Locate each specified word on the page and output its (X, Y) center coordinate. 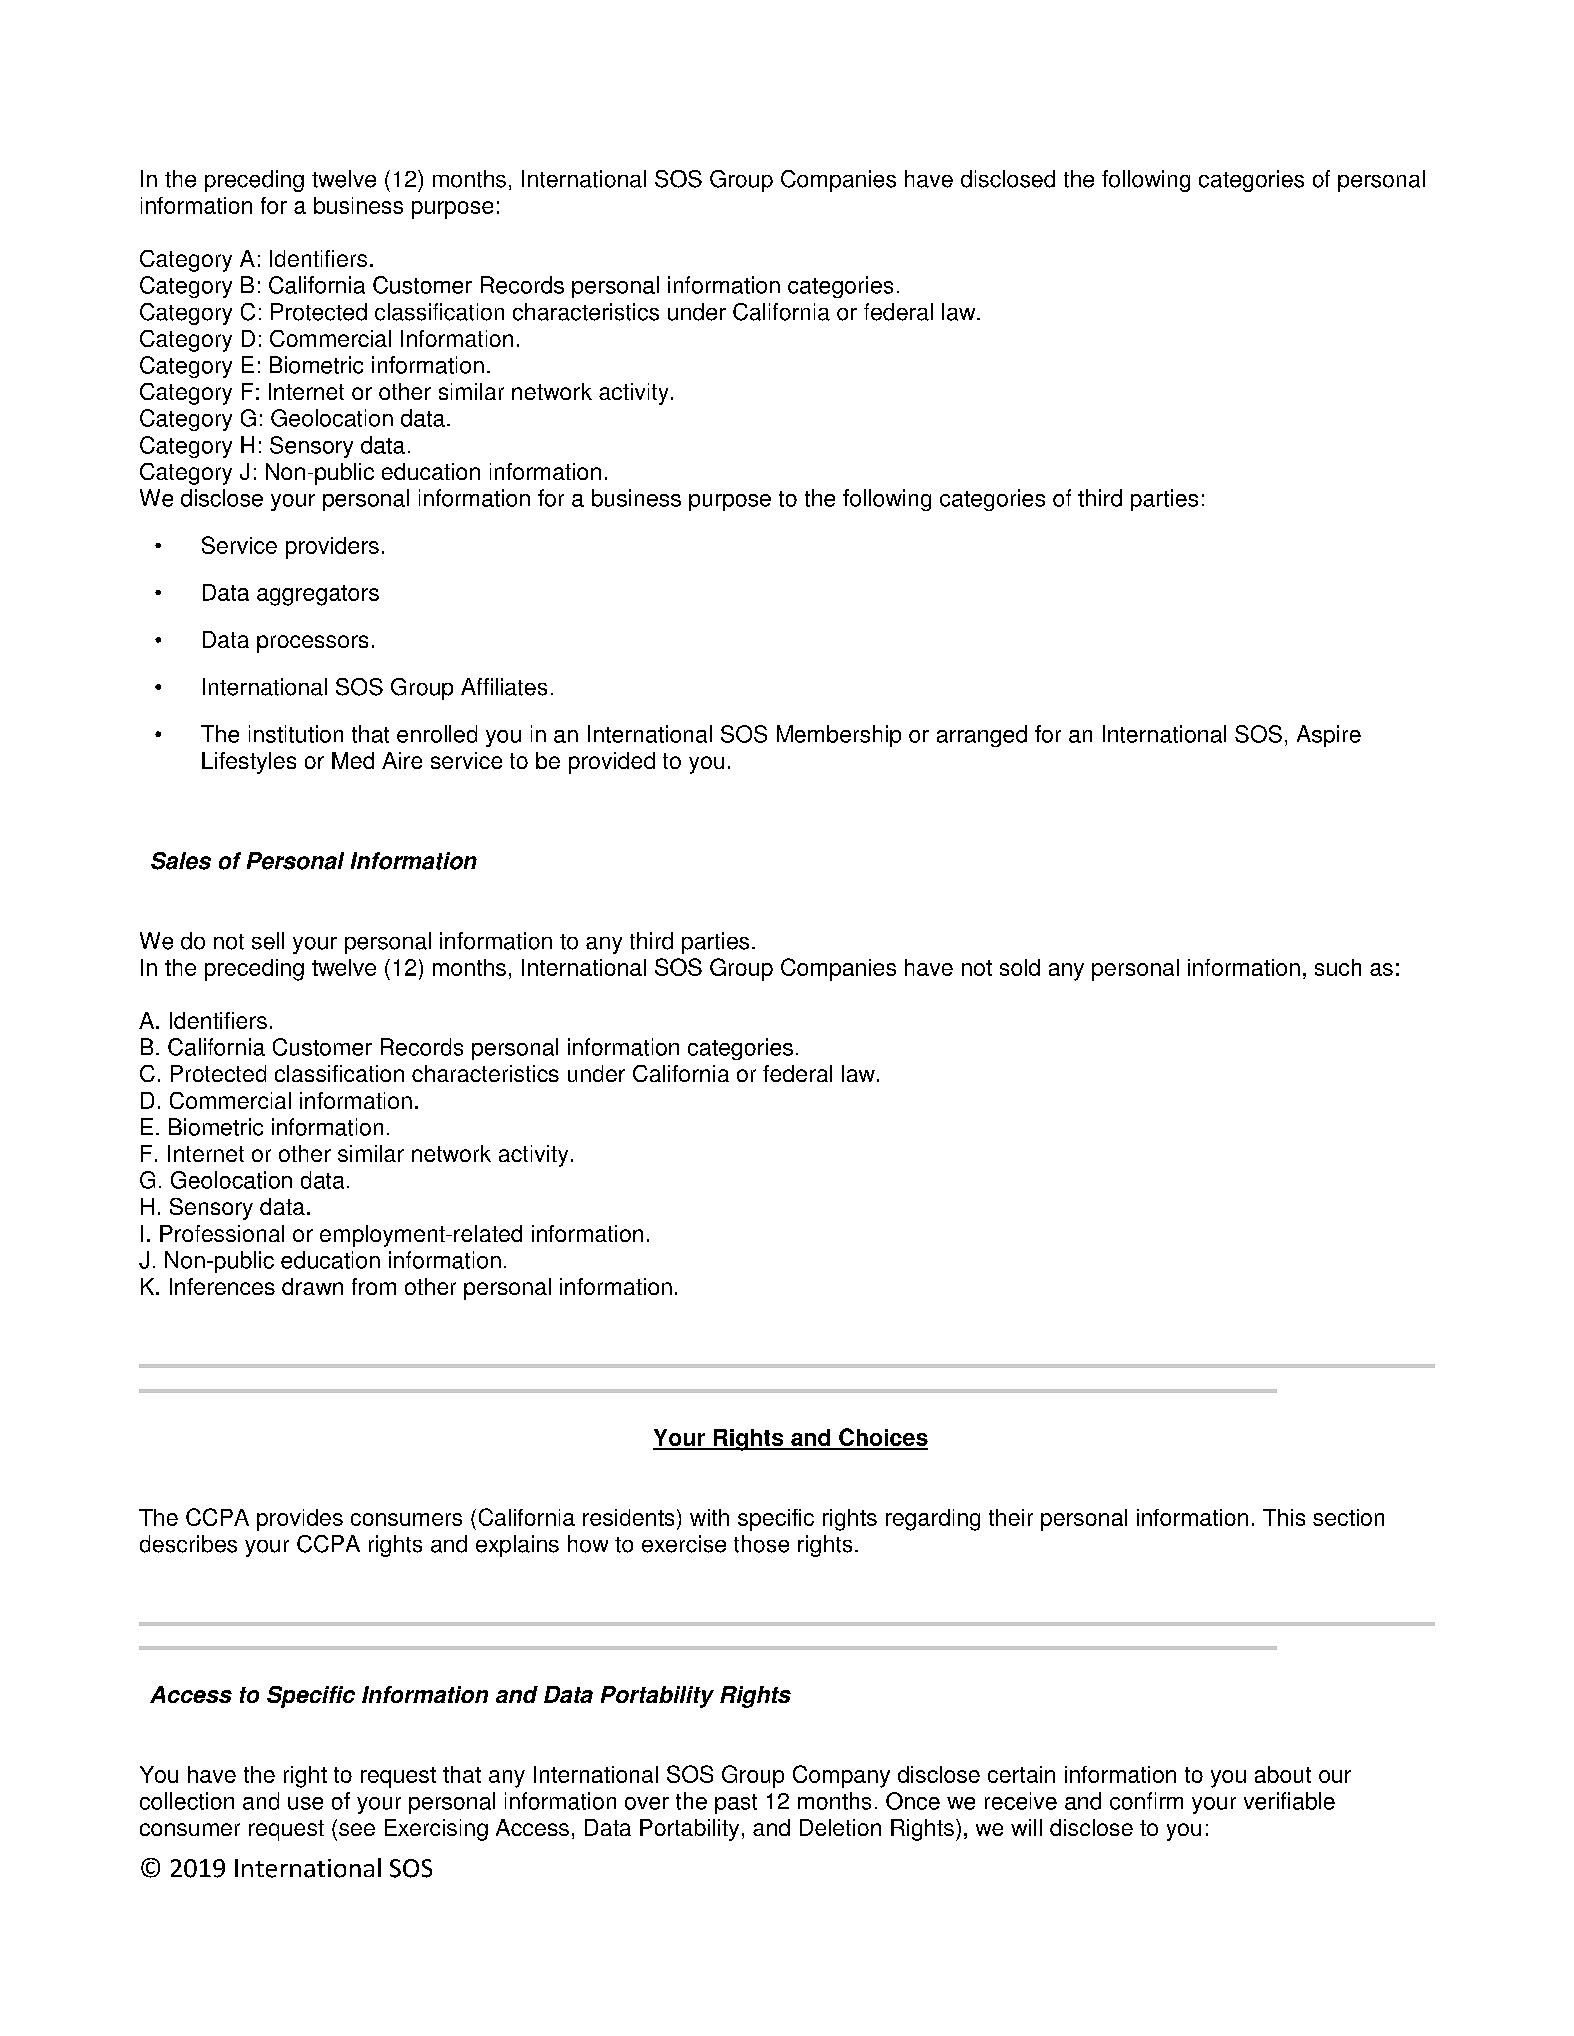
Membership (839, 736)
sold (1020, 967)
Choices (882, 1438)
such (1338, 967)
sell (268, 941)
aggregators (318, 595)
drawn (312, 1286)
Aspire (1329, 736)
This (1284, 1517)
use (305, 1803)
